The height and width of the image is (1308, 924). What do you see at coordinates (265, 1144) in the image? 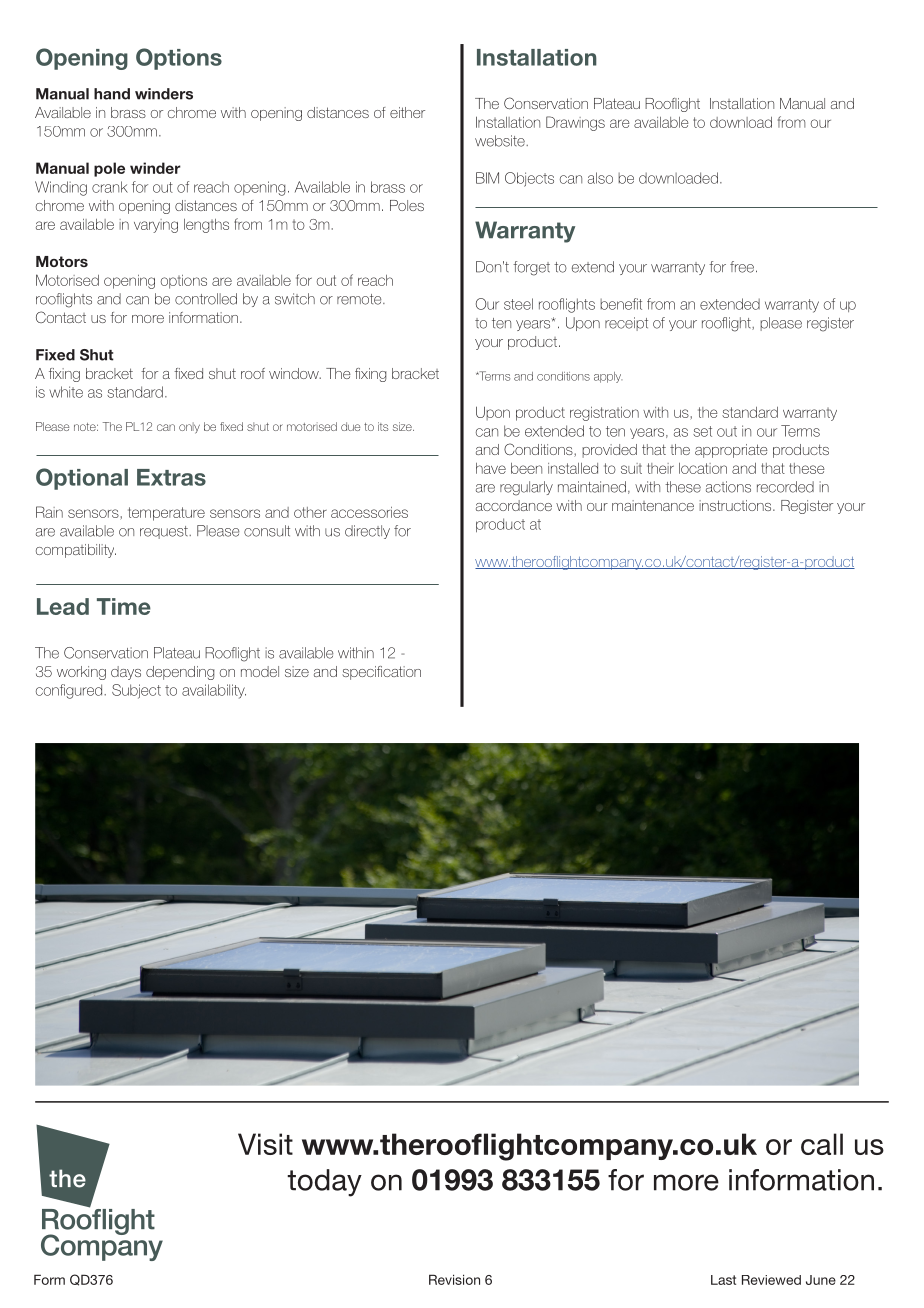
I see `Visit` at bounding box center [265, 1144].
